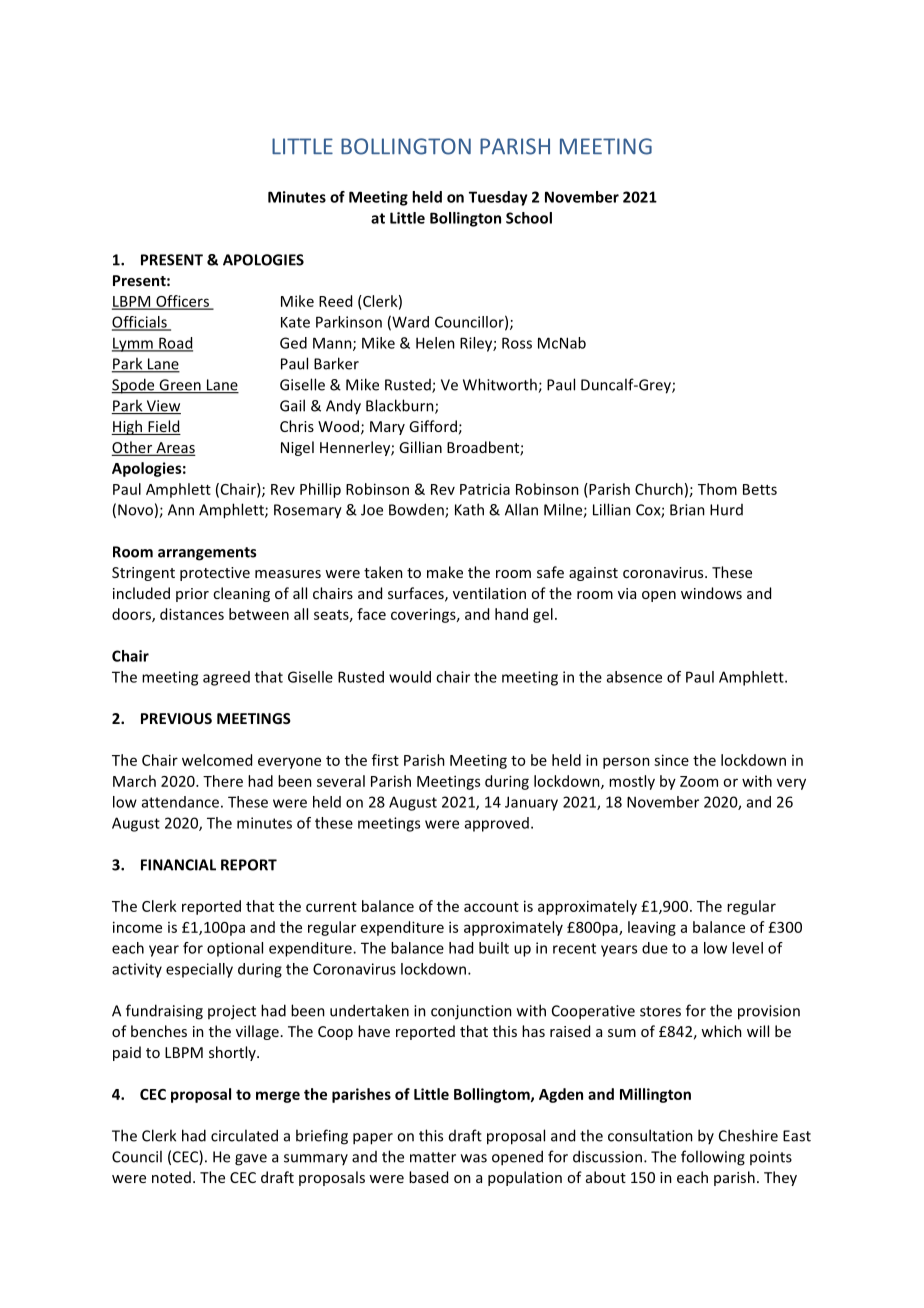  I want to click on Tuesday, so click(498, 198).
